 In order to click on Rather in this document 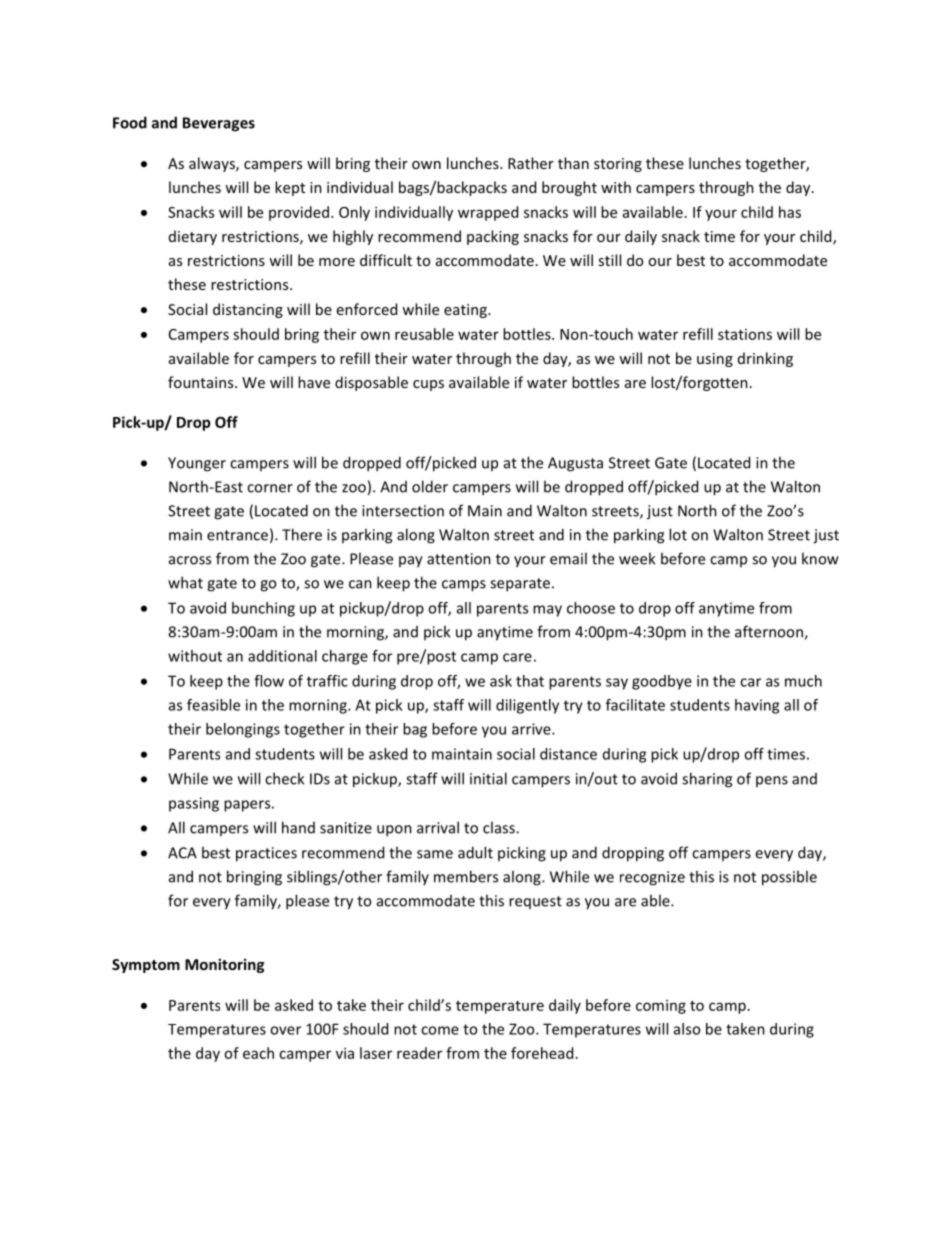, I will do `click(531, 163)`.
